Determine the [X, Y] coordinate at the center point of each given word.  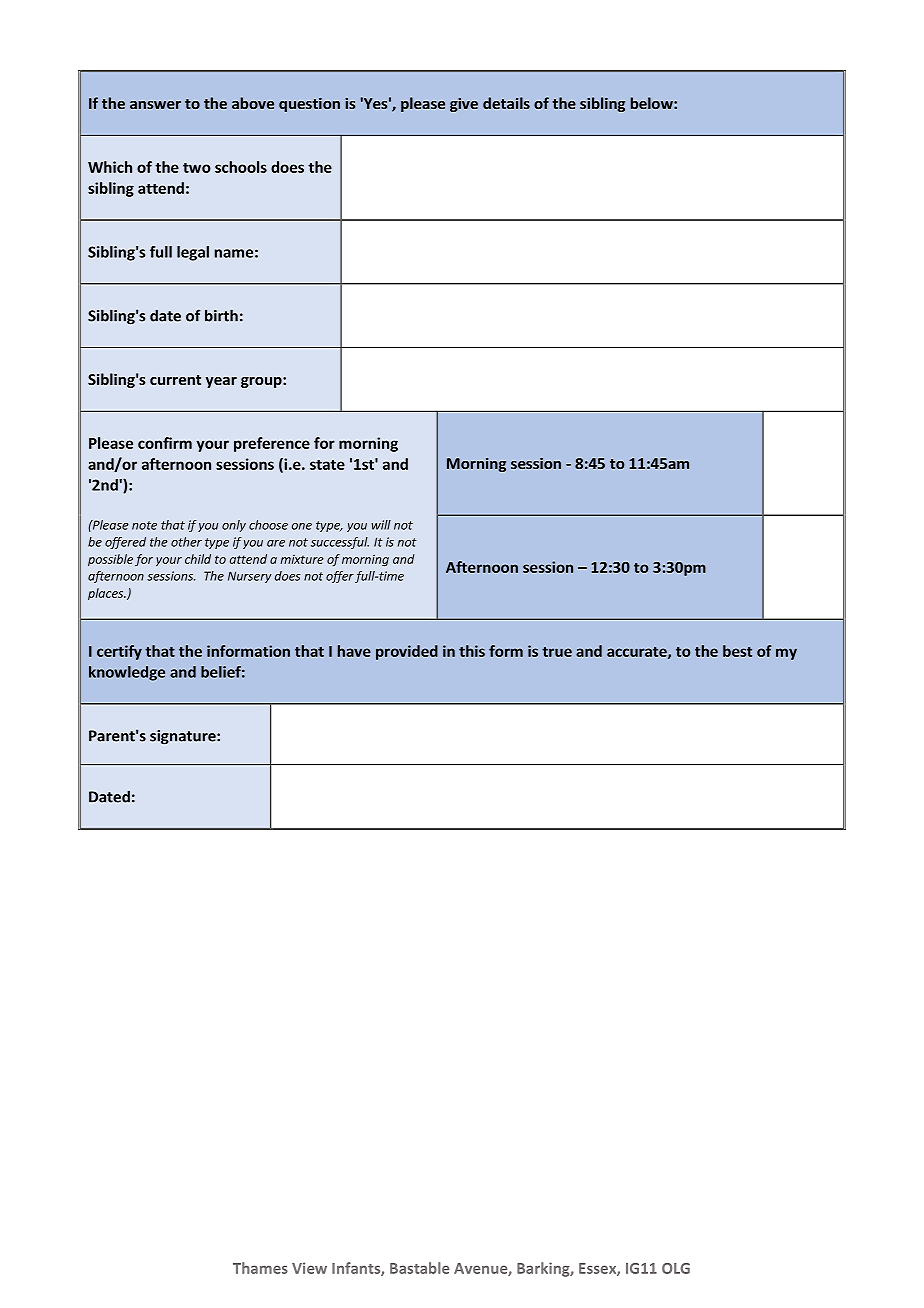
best [737, 651]
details [506, 103]
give [464, 105]
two [197, 168]
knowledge [127, 673]
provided [407, 652]
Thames [260, 1268]
